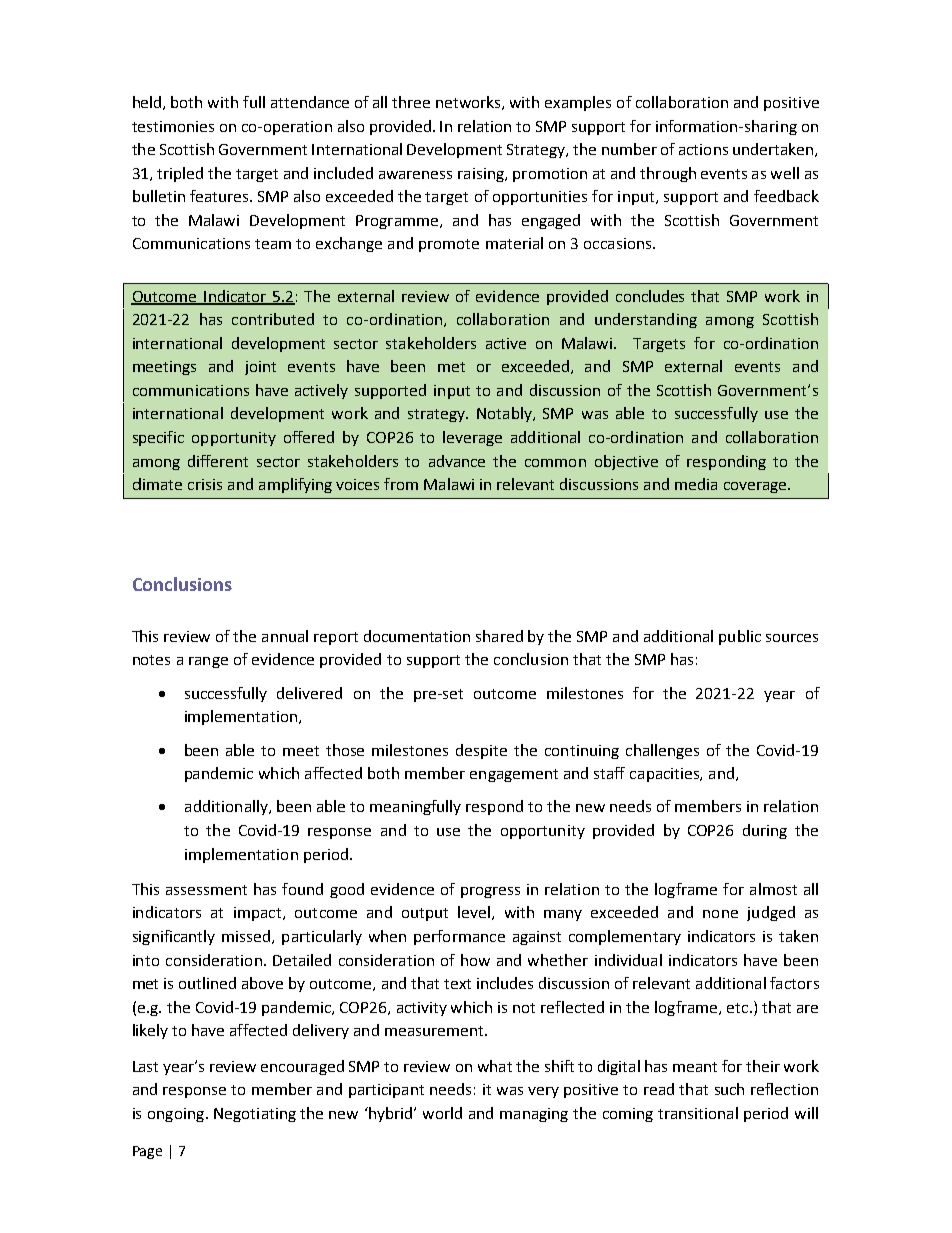 The width and height of the document is (952, 1233). I want to click on shared, so click(499, 636).
